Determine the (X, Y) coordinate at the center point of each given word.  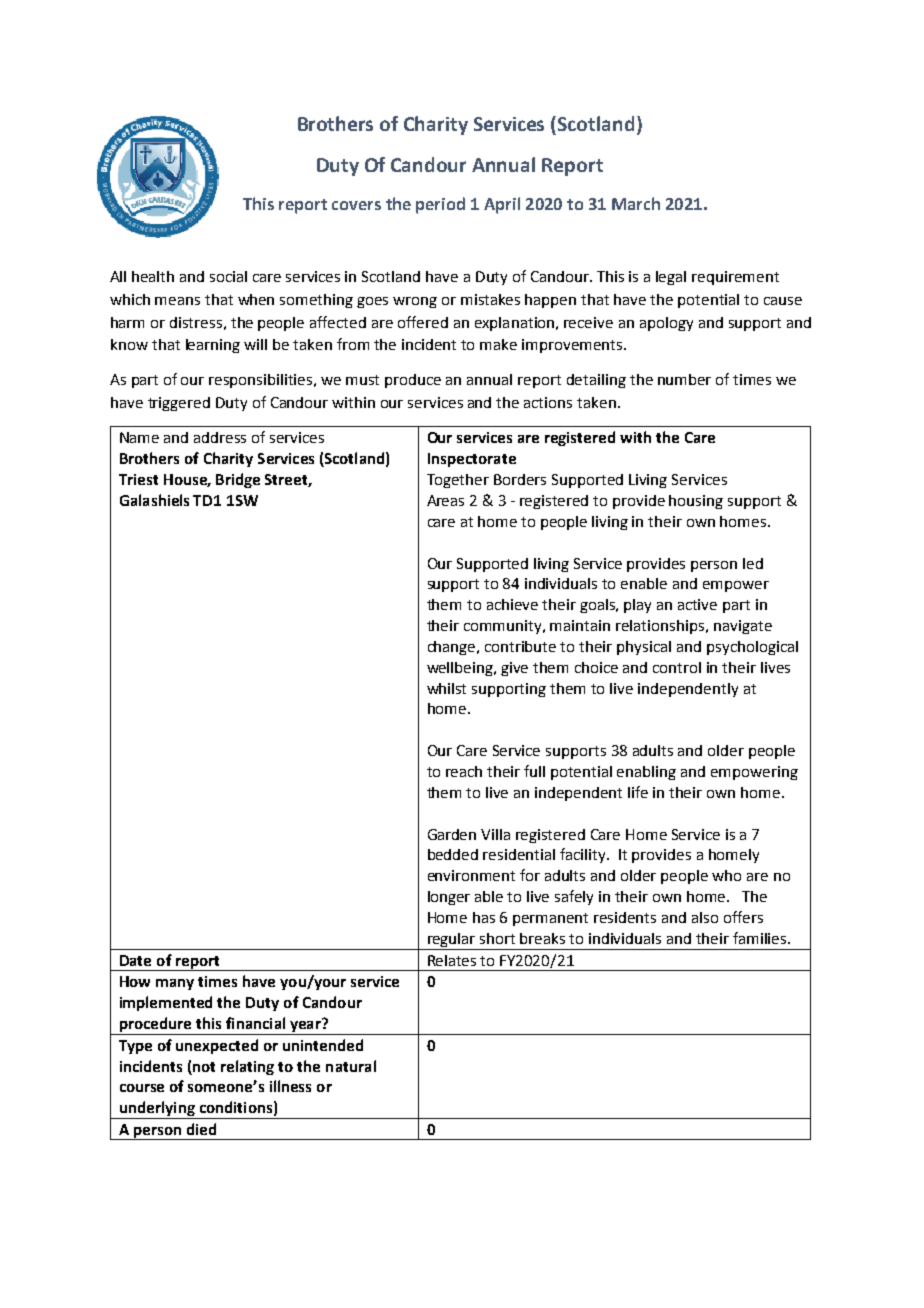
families (761, 938)
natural (351, 1066)
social (228, 276)
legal (671, 278)
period (440, 205)
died (201, 1129)
